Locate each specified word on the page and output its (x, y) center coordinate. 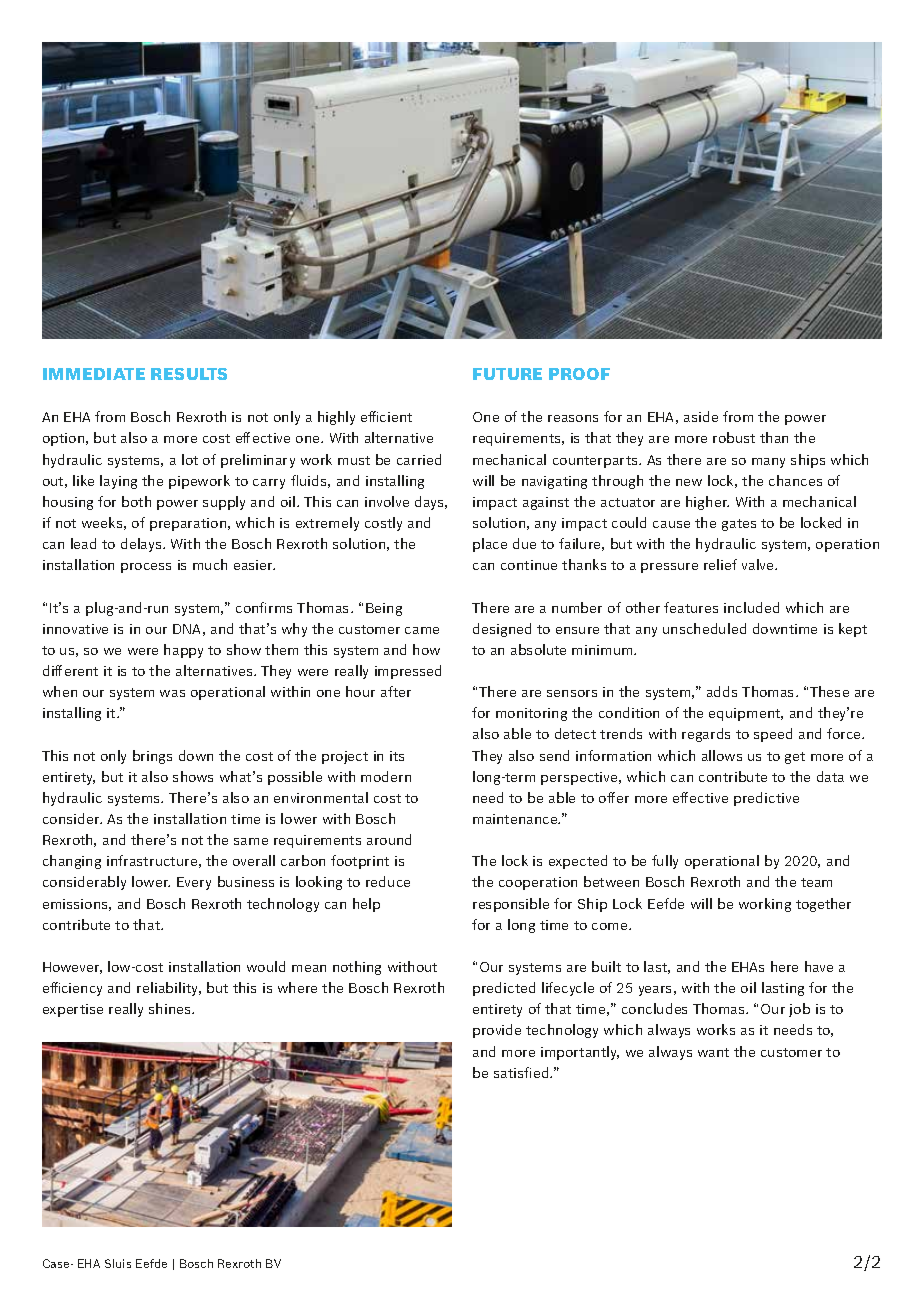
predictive (766, 799)
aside (701, 416)
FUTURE (507, 374)
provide (497, 1031)
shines (171, 1008)
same (251, 841)
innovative (75, 629)
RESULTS (189, 374)
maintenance (516, 819)
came (422, 630)
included (751, 607)
